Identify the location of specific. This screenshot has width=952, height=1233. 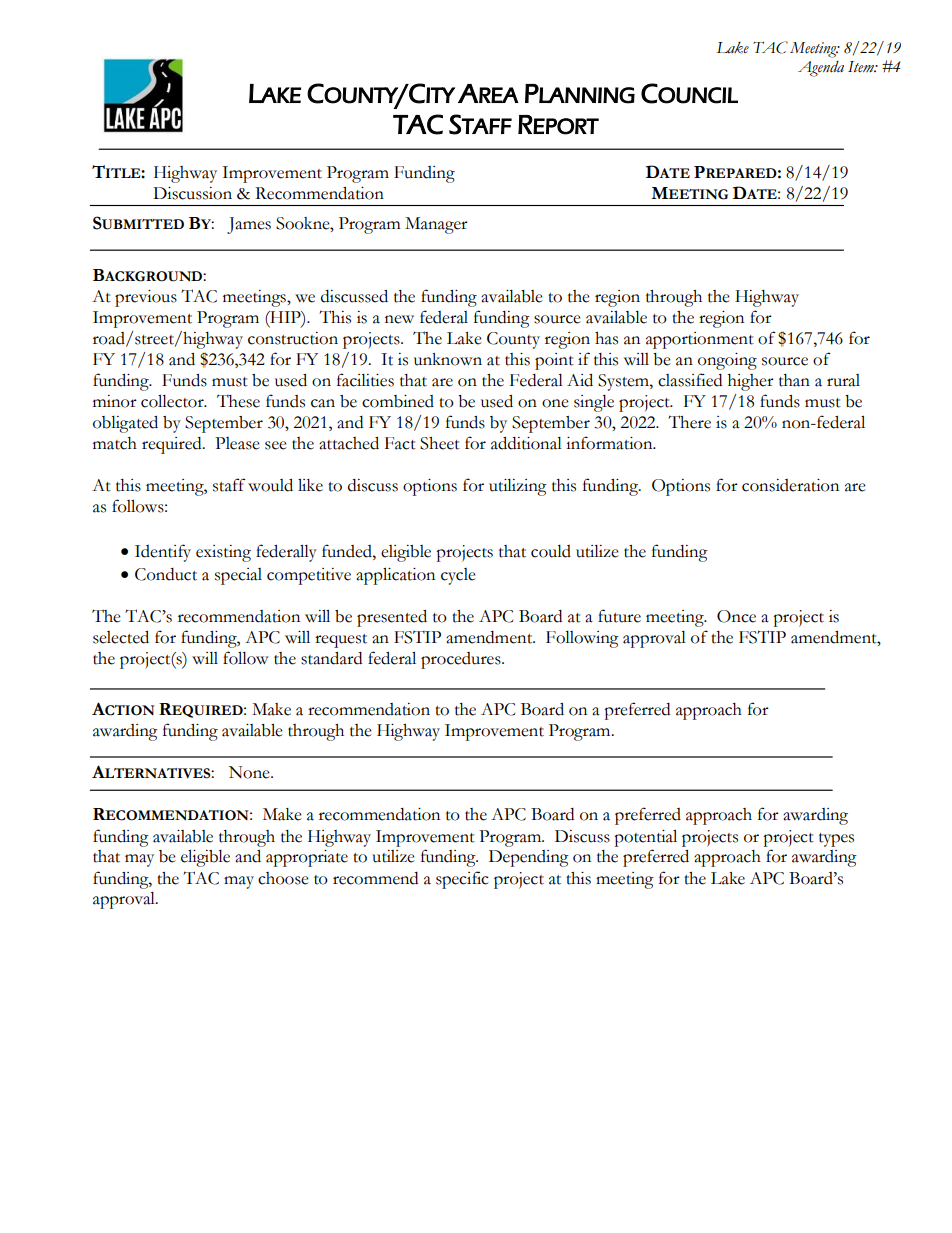
(462, 880).
